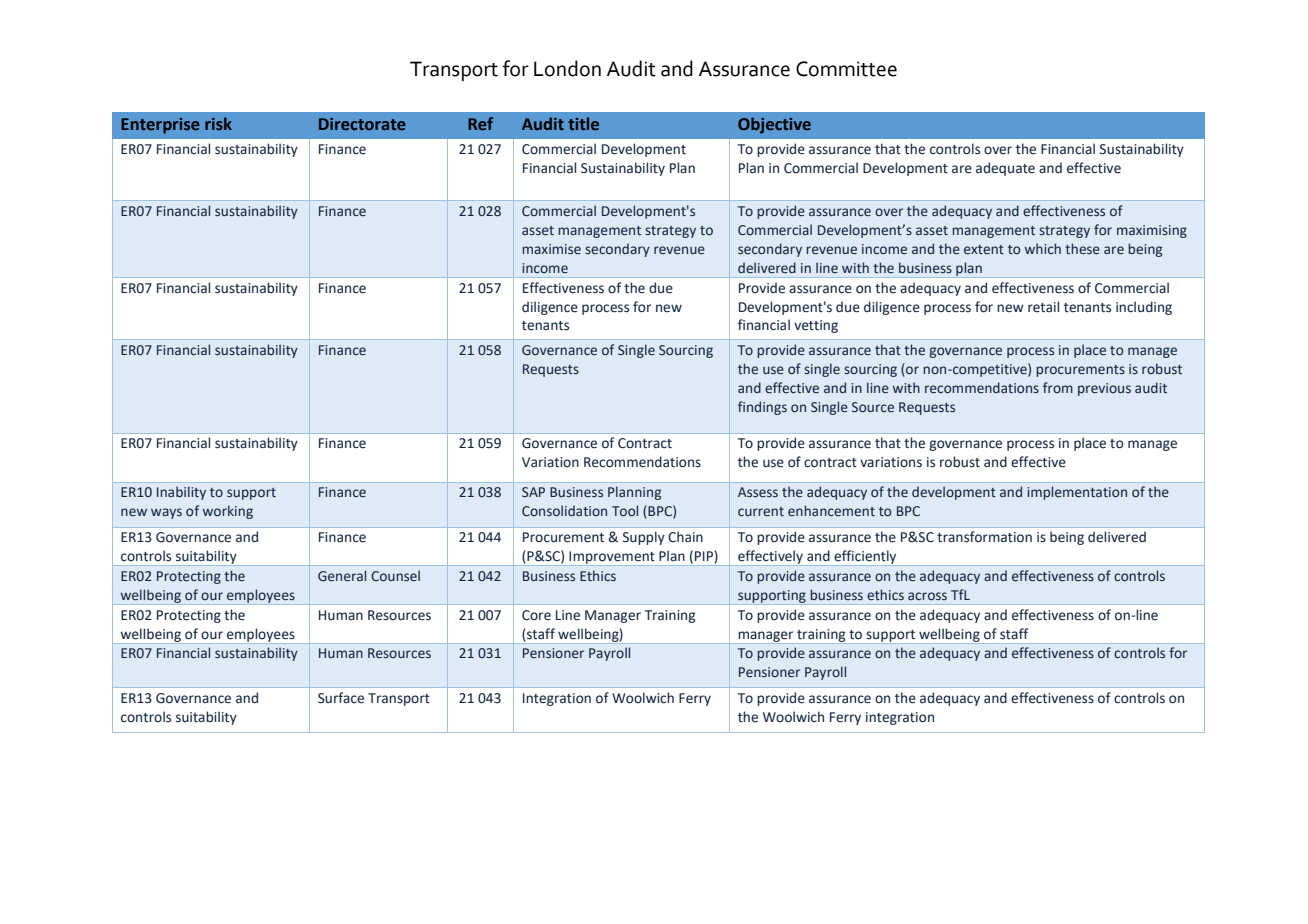 This document has width=1308, height=924. I want to click on findings, so click(762, 408).
